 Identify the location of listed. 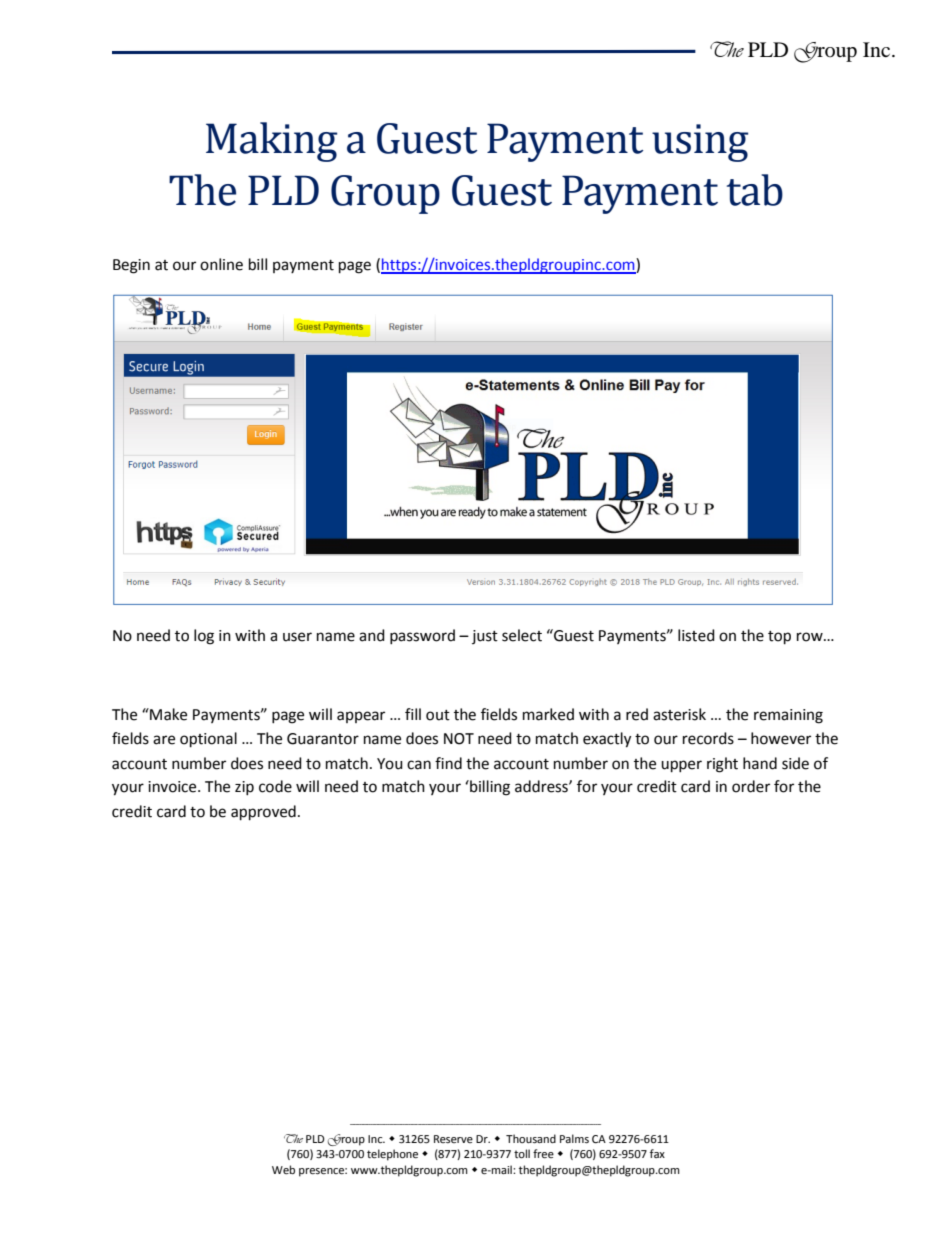
(696, 635).
